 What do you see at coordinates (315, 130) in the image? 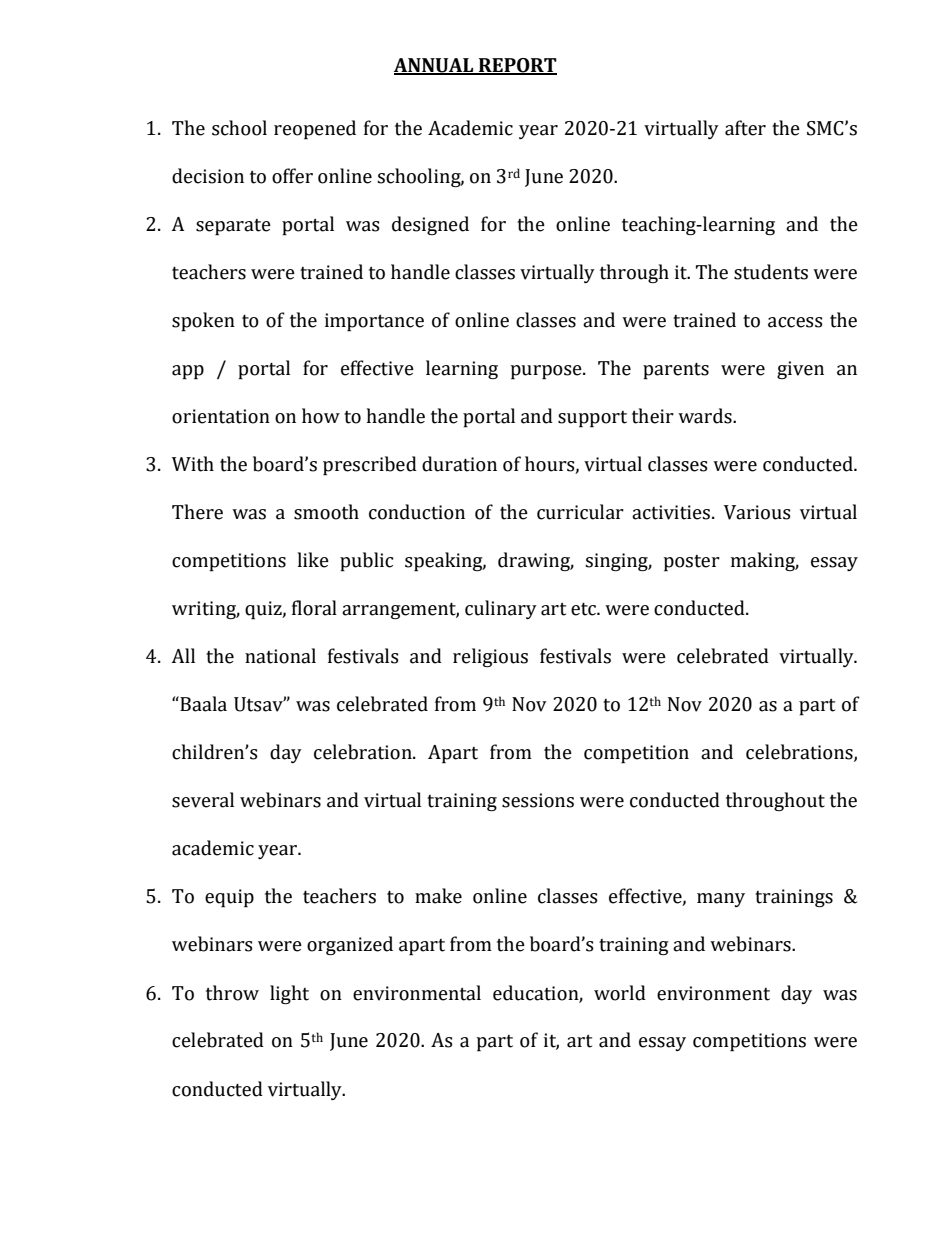
I see `reopened` at bounding box center [315, 130].
